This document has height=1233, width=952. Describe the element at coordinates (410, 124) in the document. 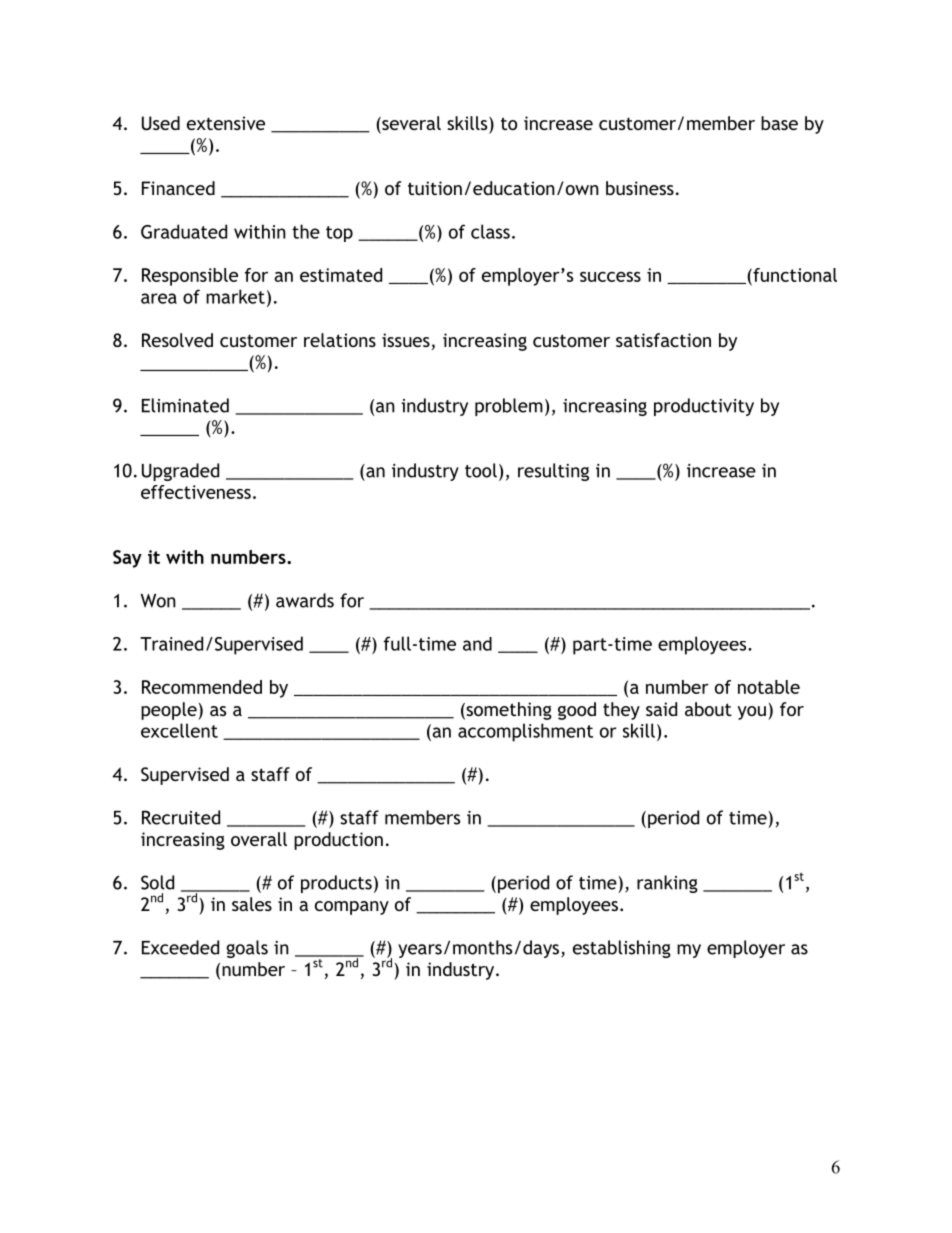

I see `several` at that location.
